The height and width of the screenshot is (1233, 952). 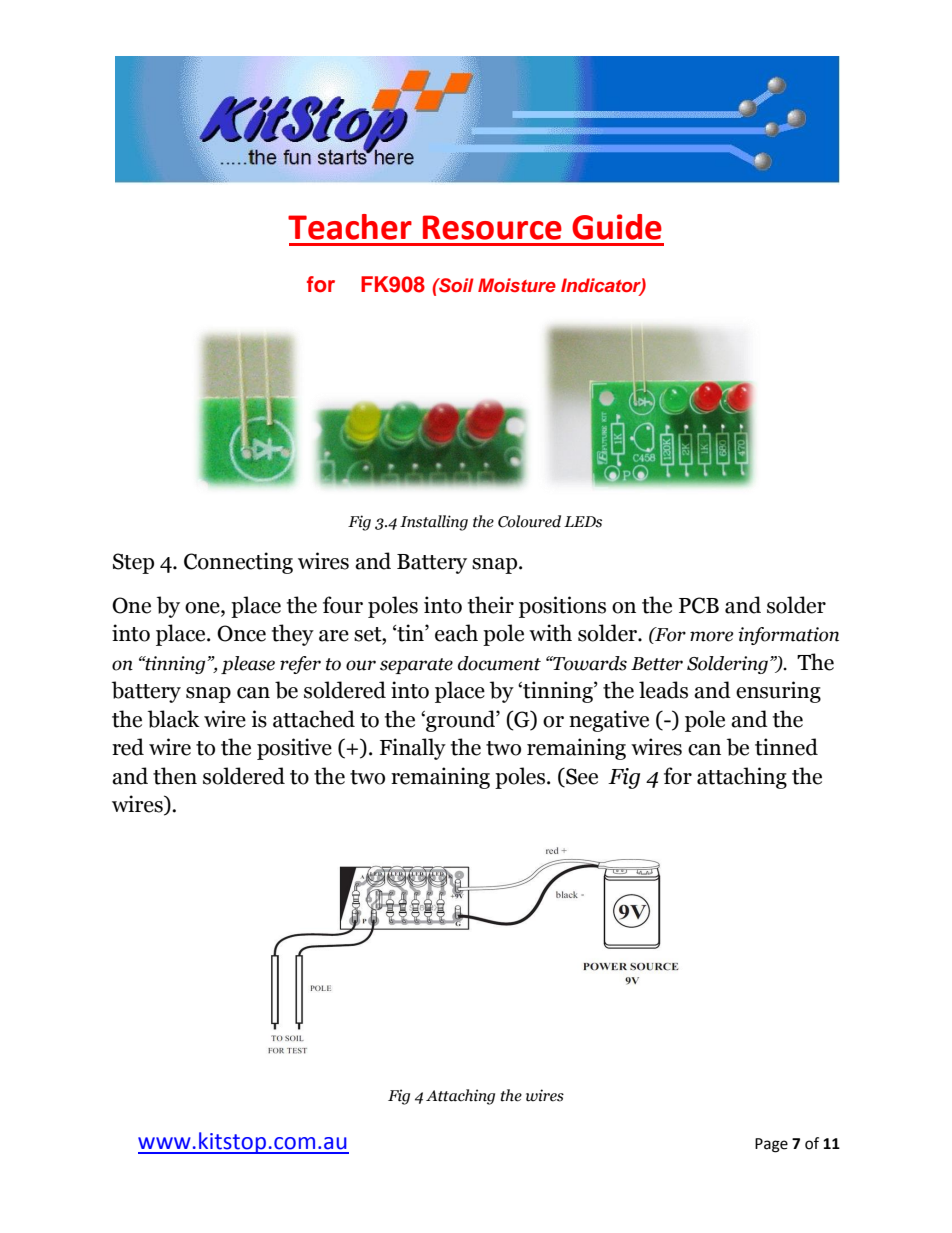 What do you see at coordinates (175, 776) in the screenshot?
I see `then` at bounding box center [175, 776].
